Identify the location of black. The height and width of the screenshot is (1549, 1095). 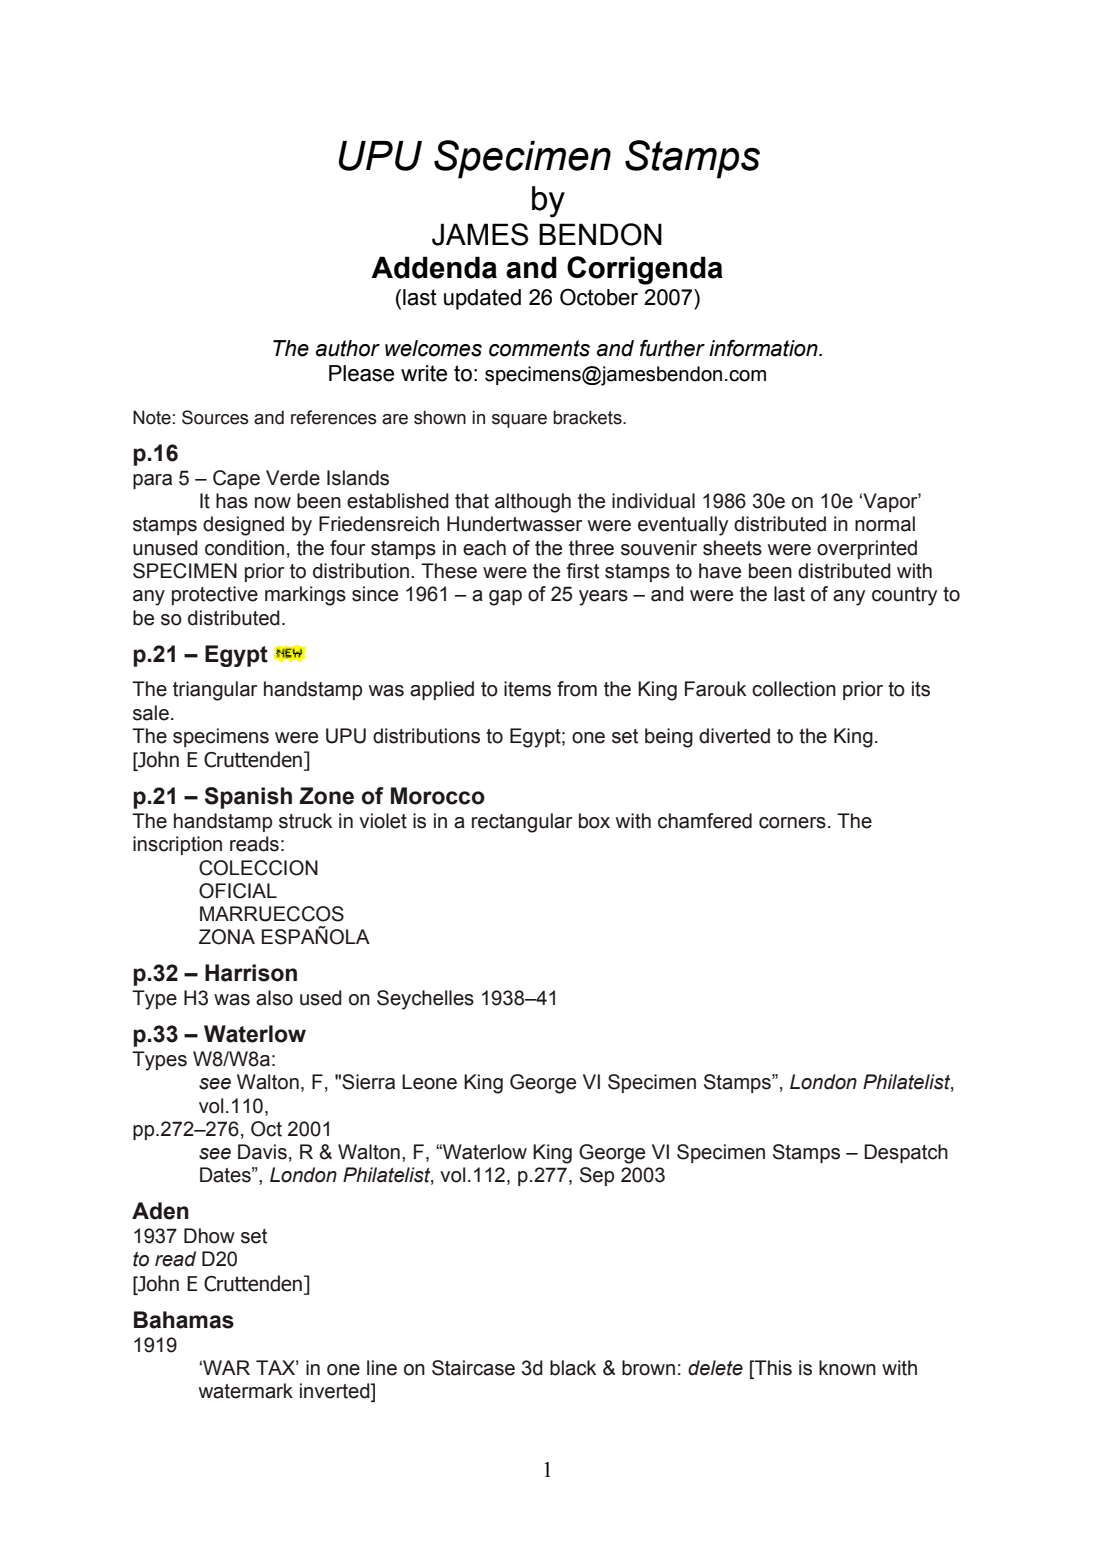
(573, 1368).
